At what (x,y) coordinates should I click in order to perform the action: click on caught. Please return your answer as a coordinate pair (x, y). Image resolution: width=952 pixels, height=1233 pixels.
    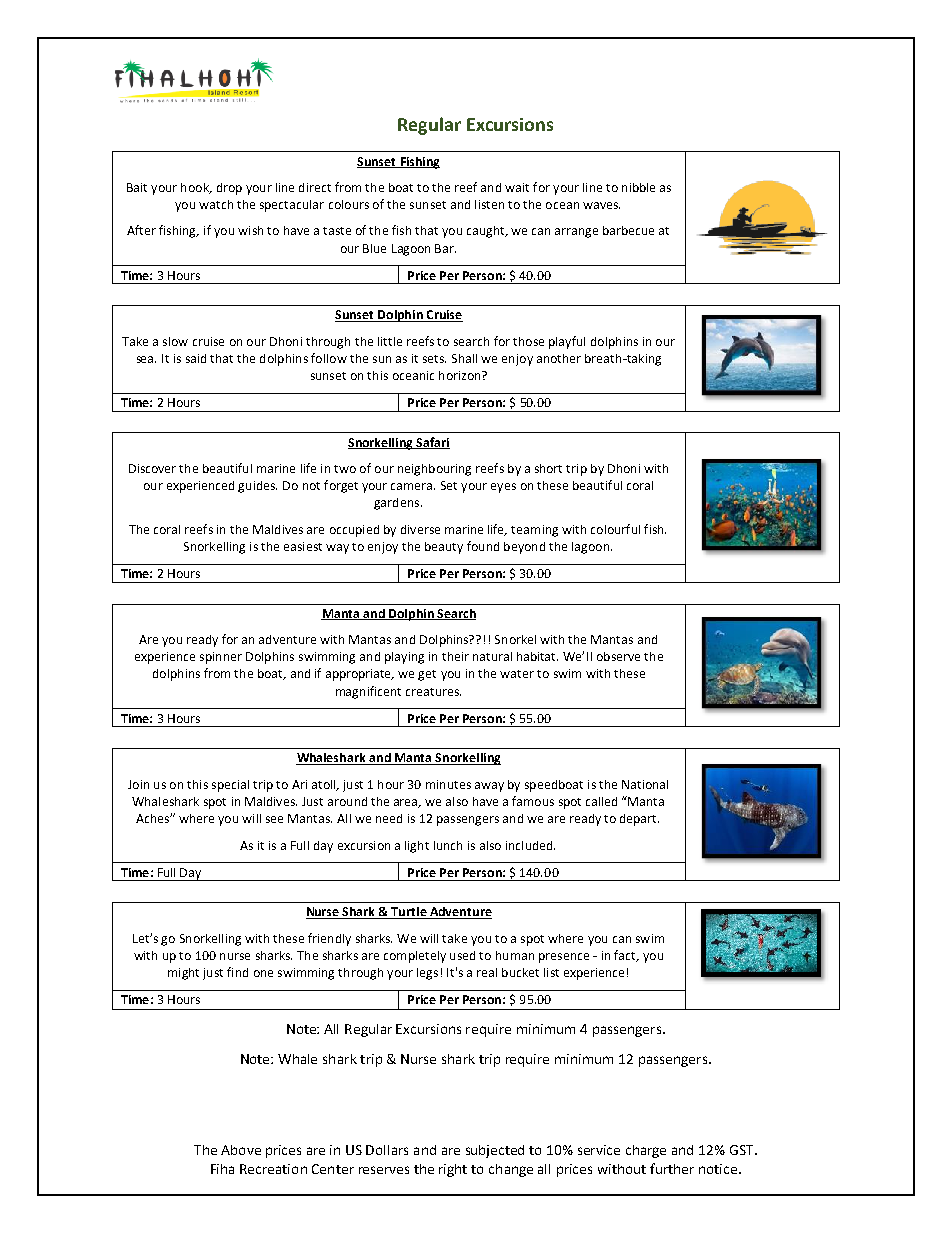
    Looking at the image, I should click on (487, 232).
